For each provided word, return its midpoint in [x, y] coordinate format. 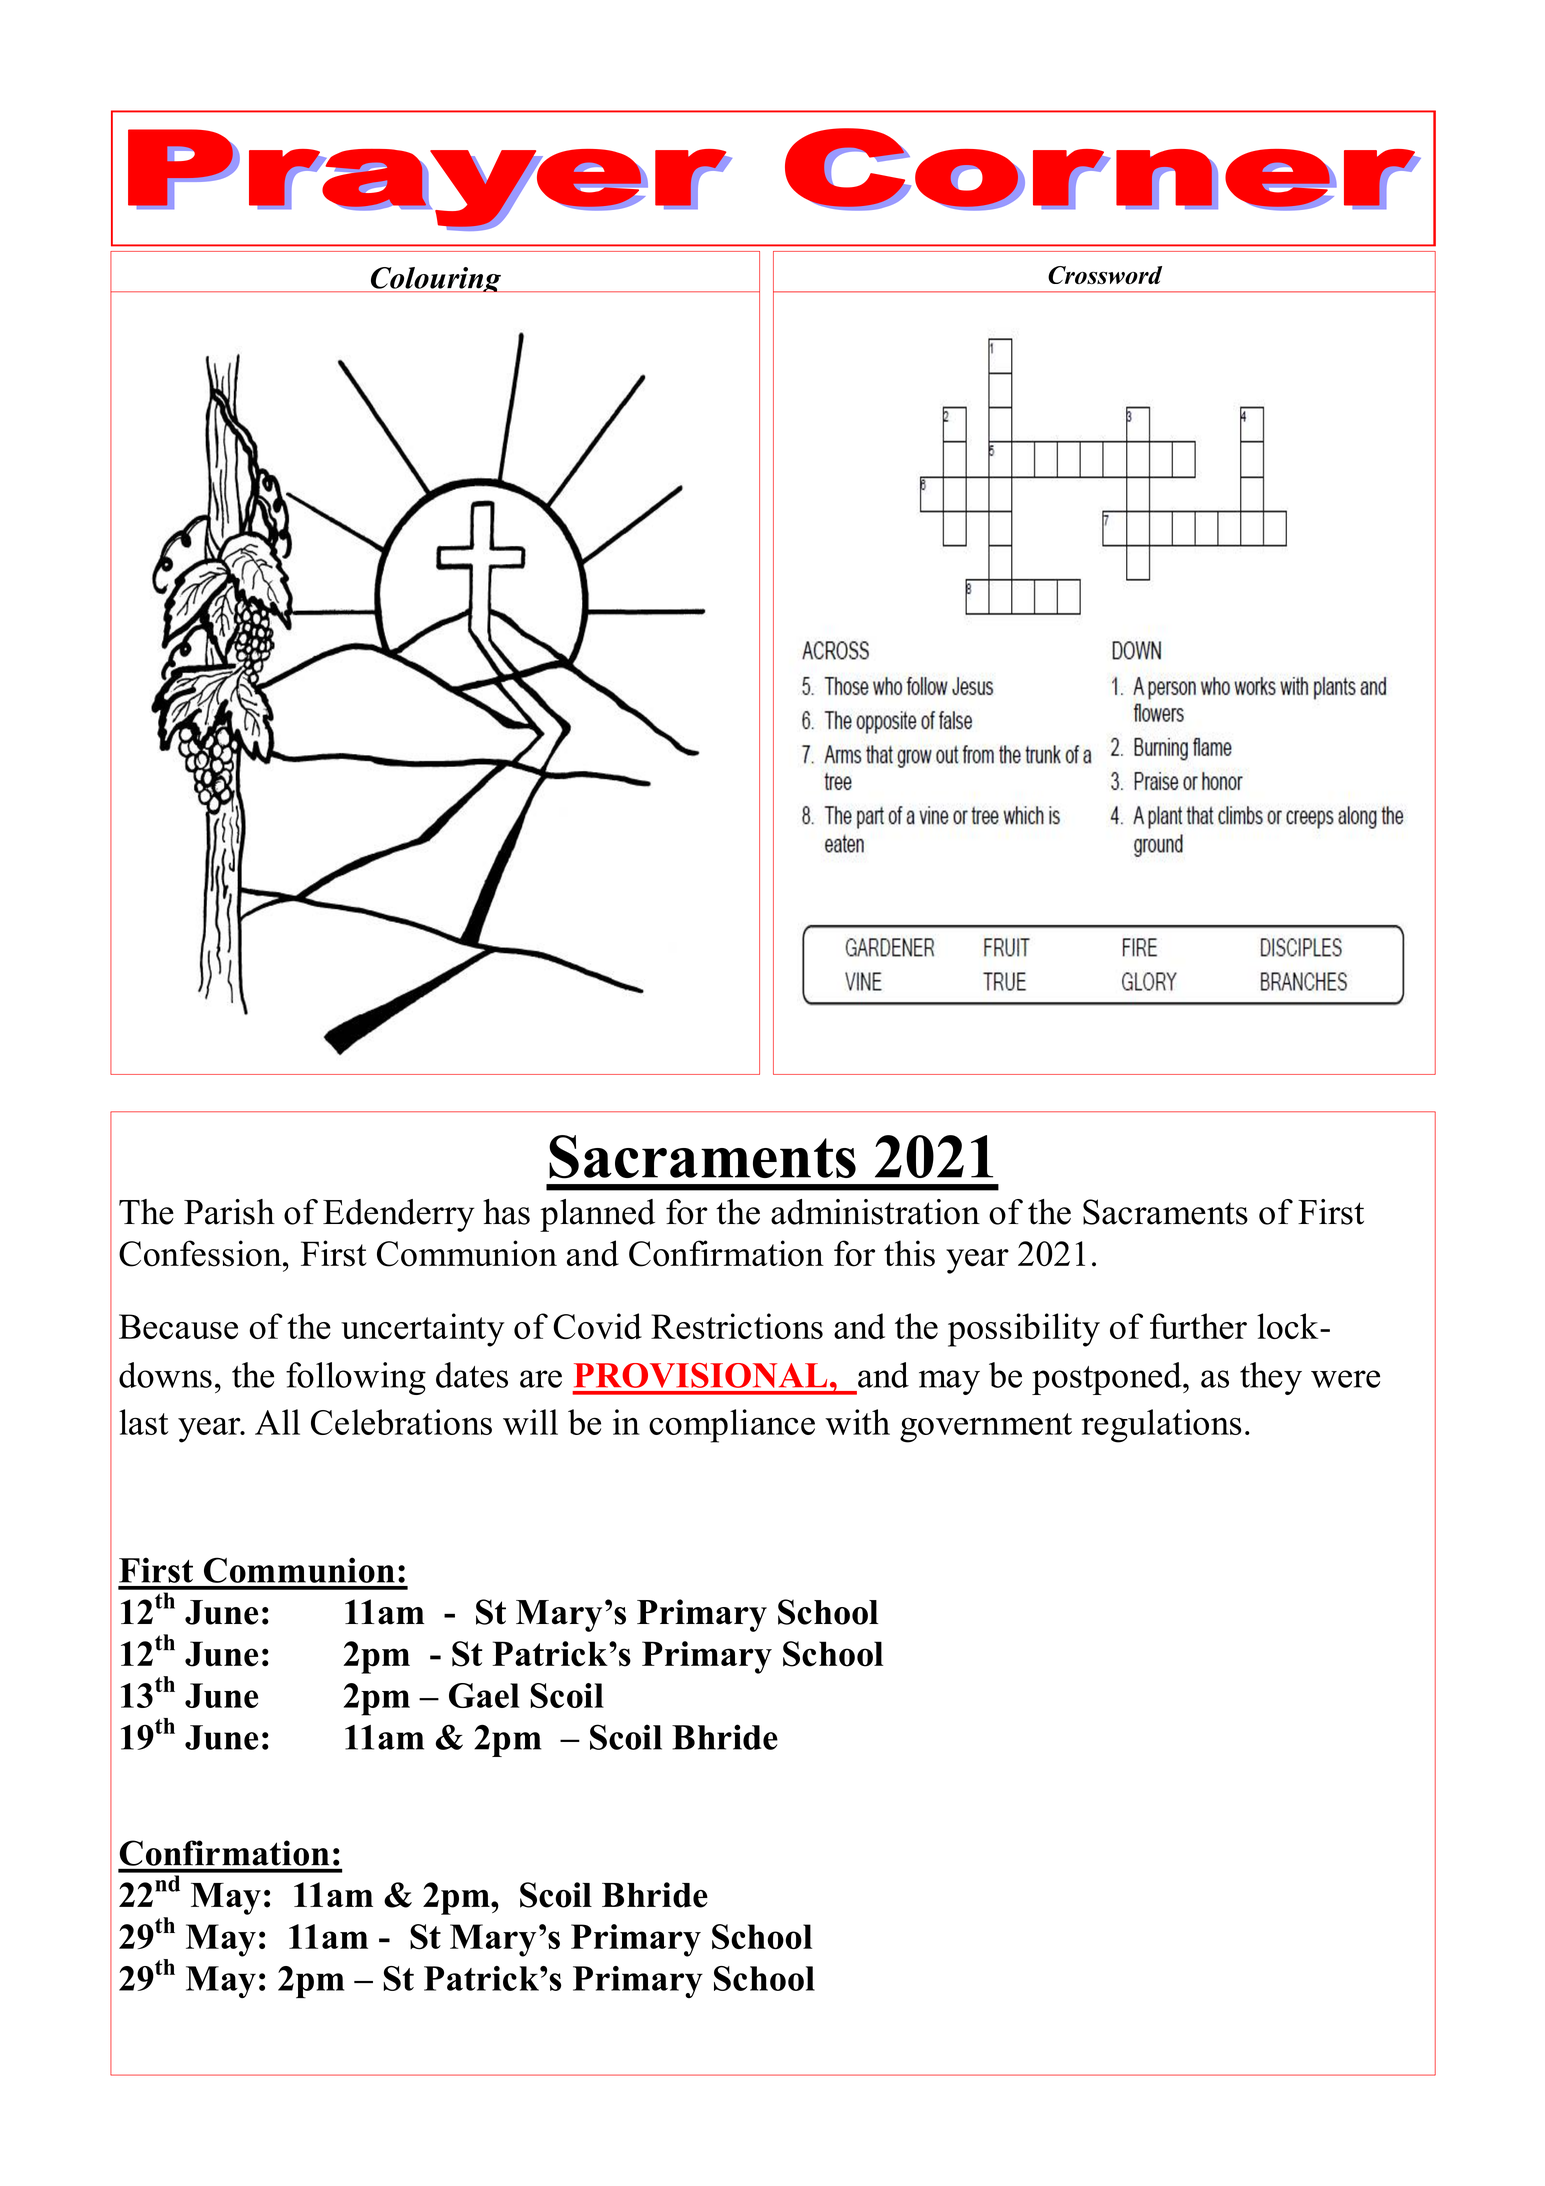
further [1198, 1326]
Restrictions [737, 1326]
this [909, 1253]
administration [875, 1212]
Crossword [1105, 275]
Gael [484, 1695]
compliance [732, 1426]
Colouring [435, 279]
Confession [201, 1253]
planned [597, 1215]
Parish [229, 1212]
